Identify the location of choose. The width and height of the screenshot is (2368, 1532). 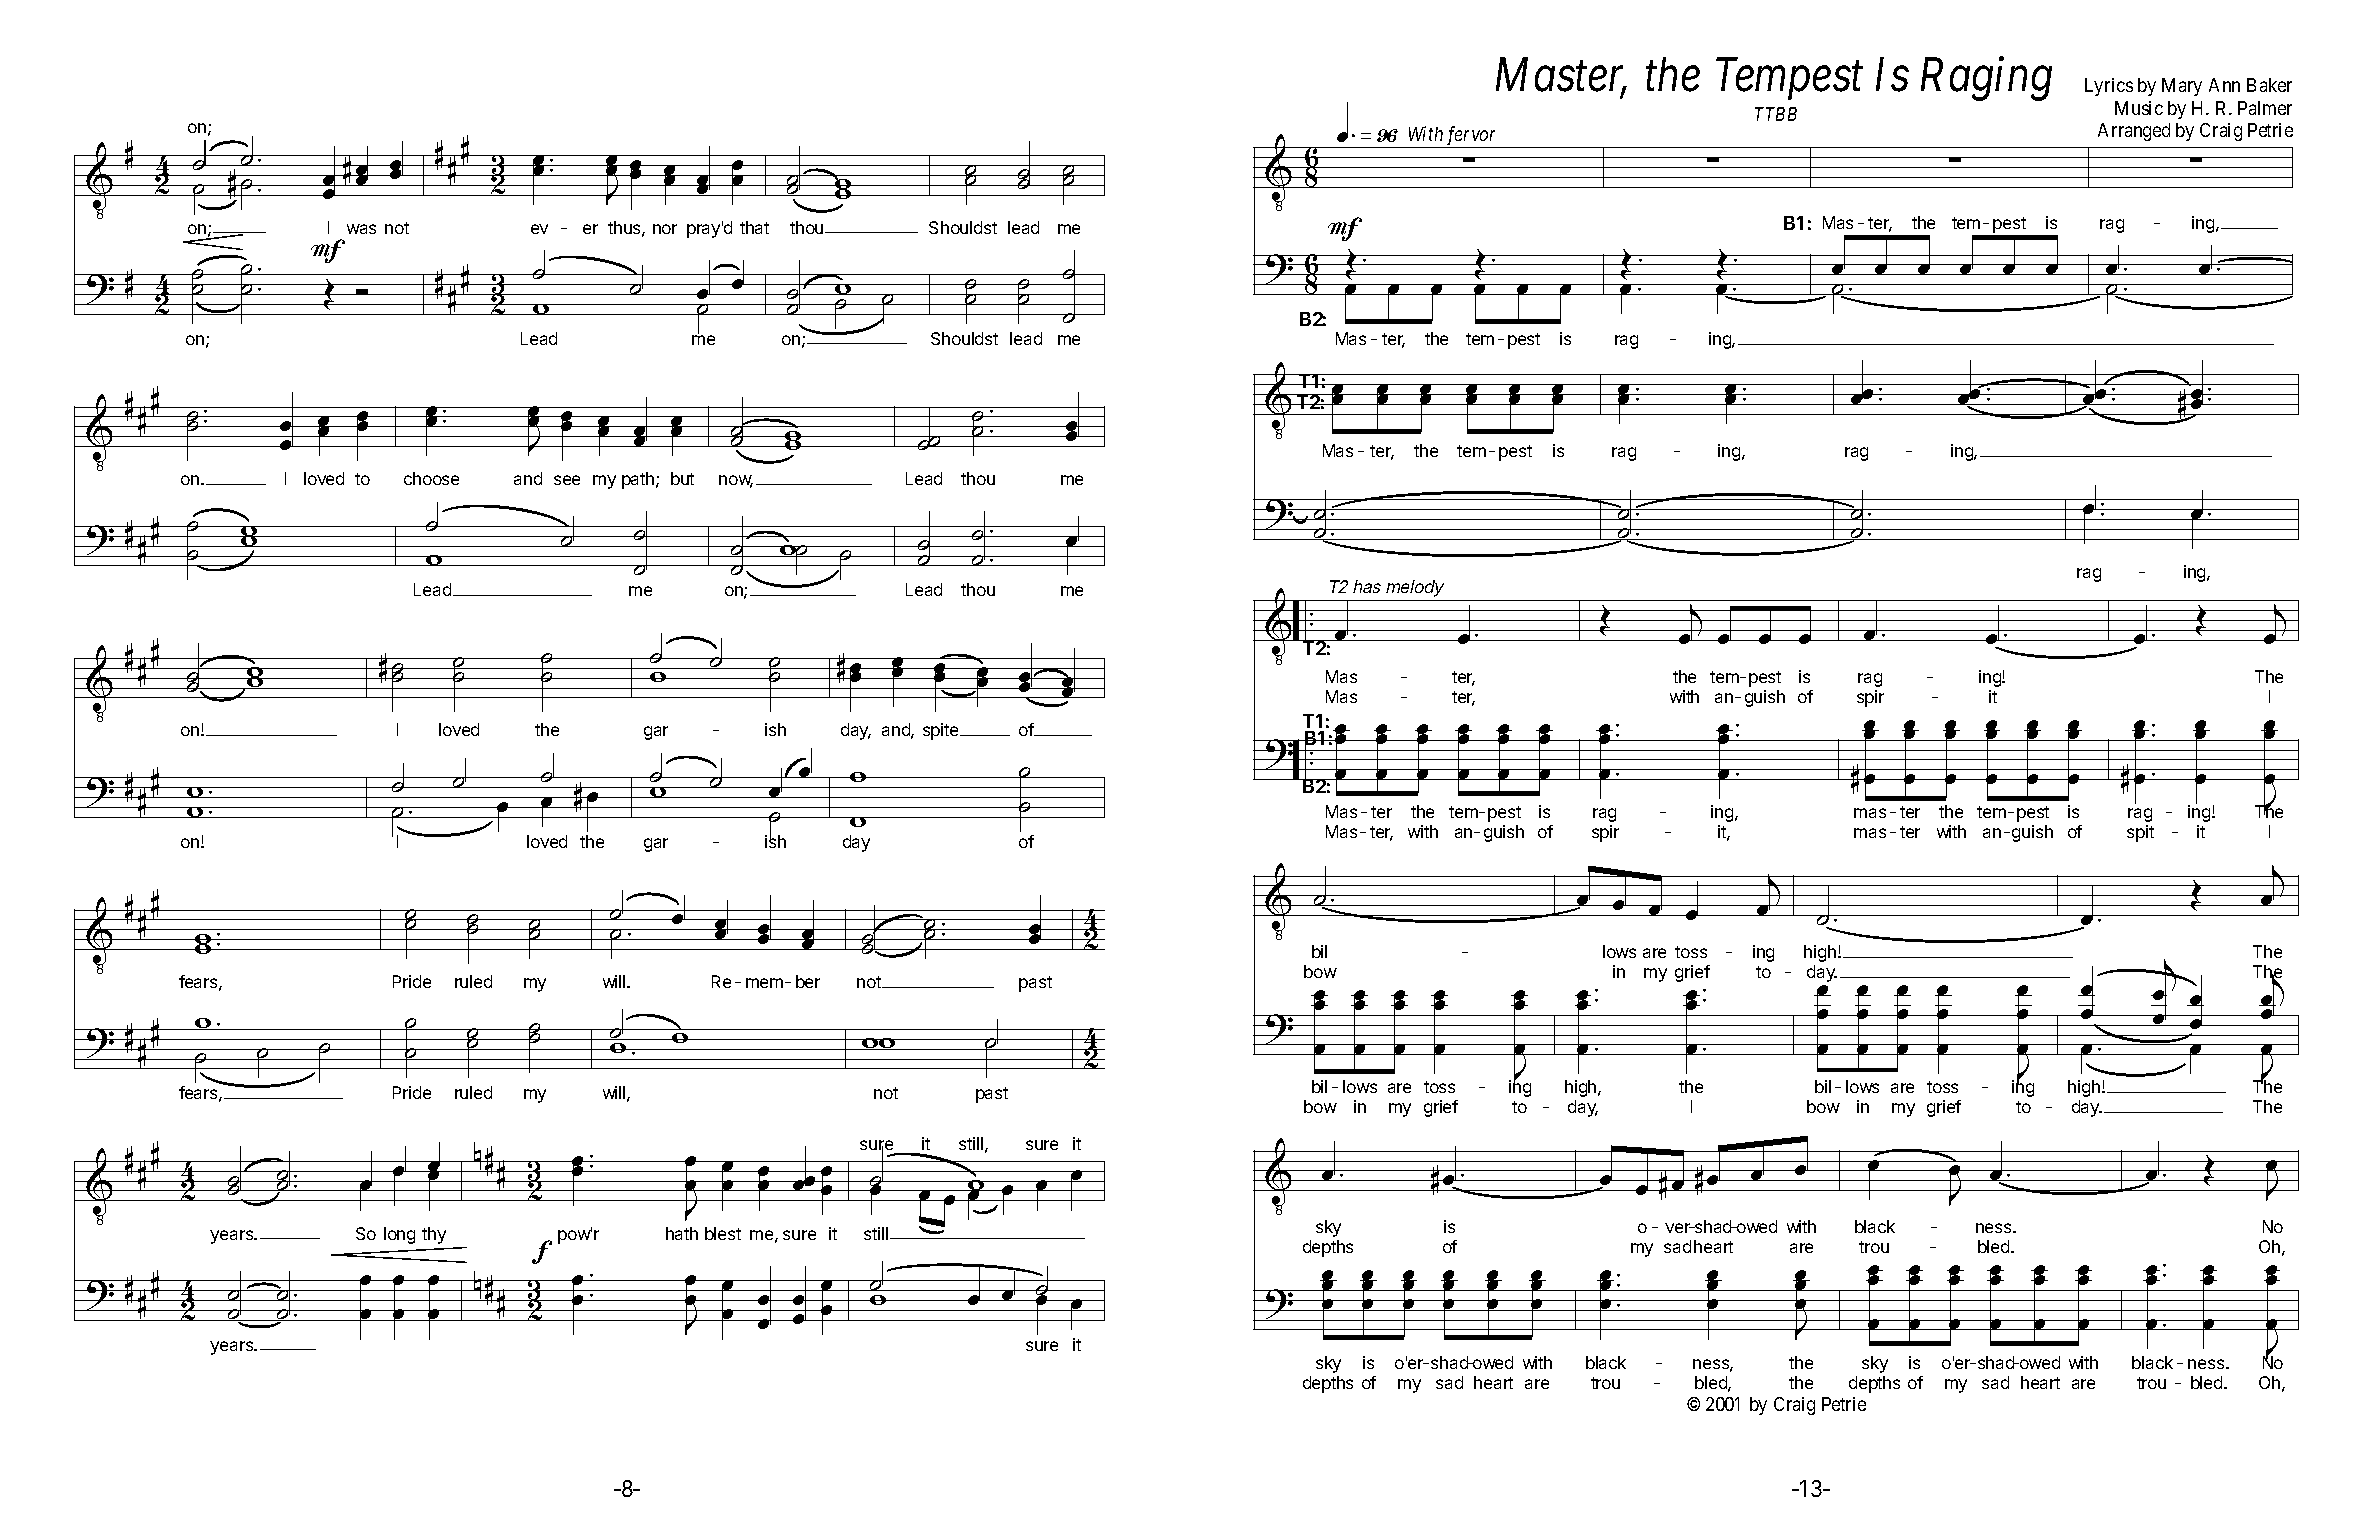
(431, 478).
